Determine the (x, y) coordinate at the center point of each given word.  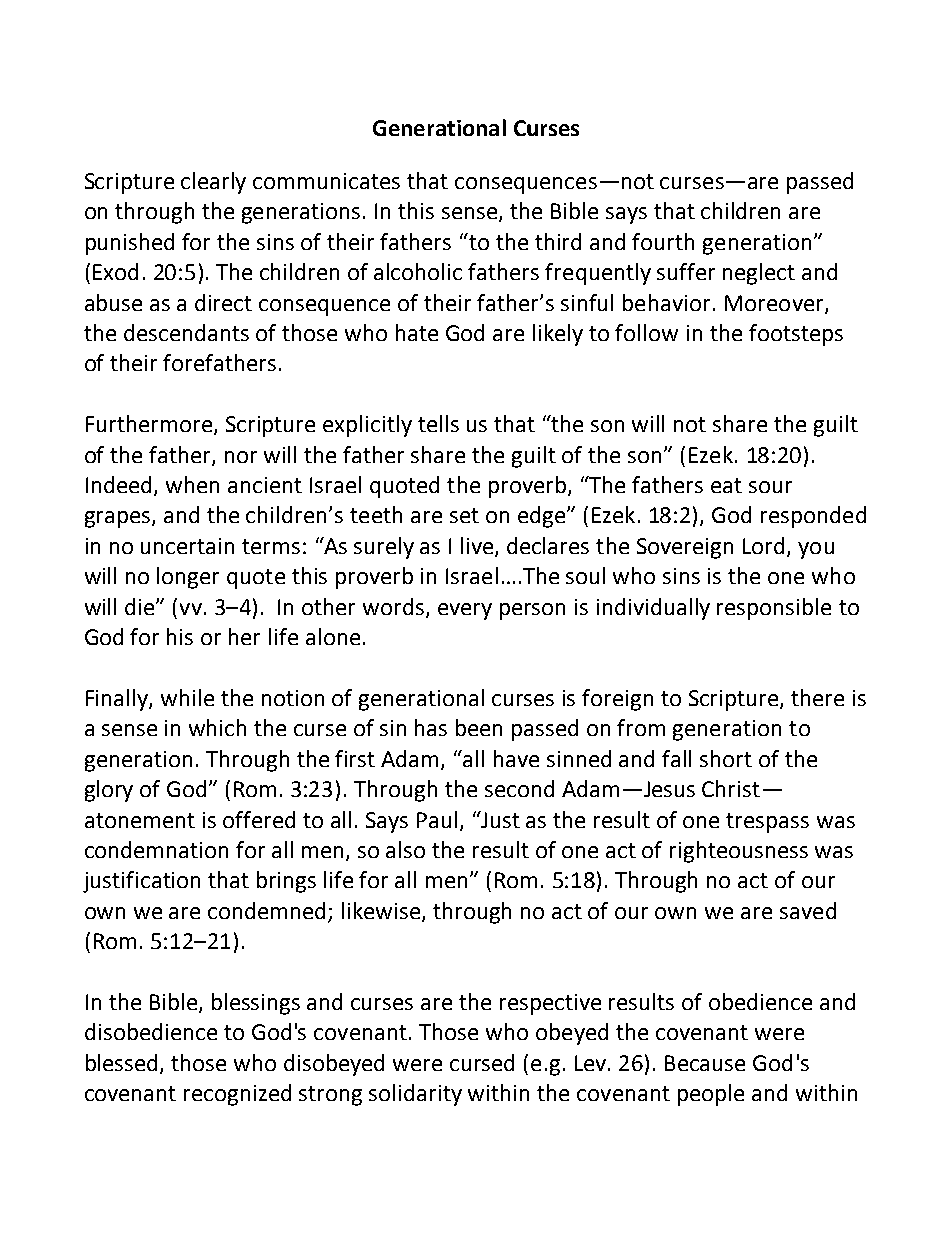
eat (726, 485)
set (464, 515)
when (192, 484)
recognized (237, 1095)
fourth (663, 241)
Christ (731, 788)
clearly (213, 183)
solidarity (415, 1095)
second (519, 788)
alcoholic (418, 271)
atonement (140, 820)
